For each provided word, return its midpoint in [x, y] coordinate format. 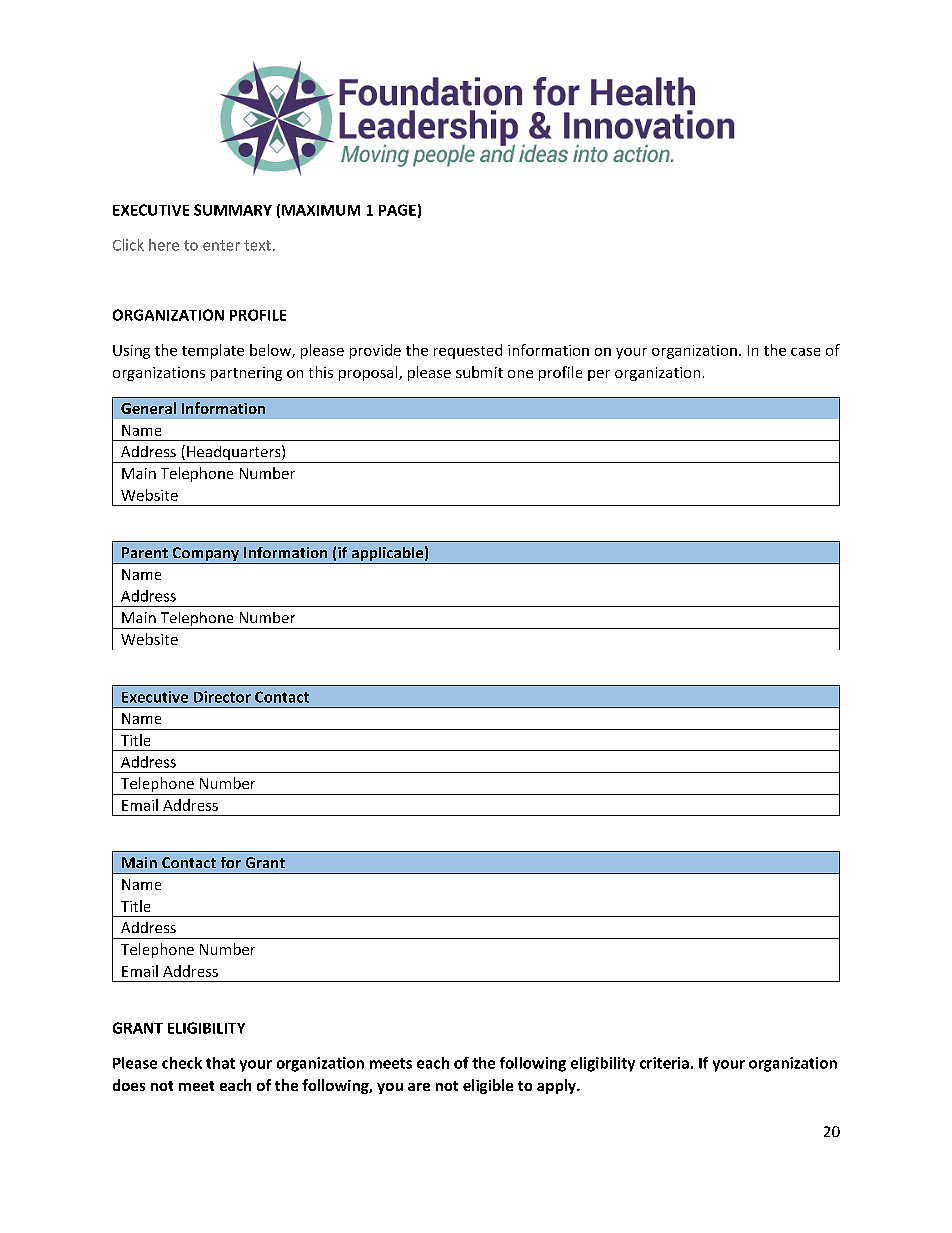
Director [222, 697]
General [148, 408]
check [182, 1063]
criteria [664, 1063]
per [599, 375]
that [220, 1063]
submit [479, 372]
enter [221, 245]
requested [468, 351]
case [805, 352]
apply [557, 1086]
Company [206, 555]
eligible [488, 1086]
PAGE [397, 210]
